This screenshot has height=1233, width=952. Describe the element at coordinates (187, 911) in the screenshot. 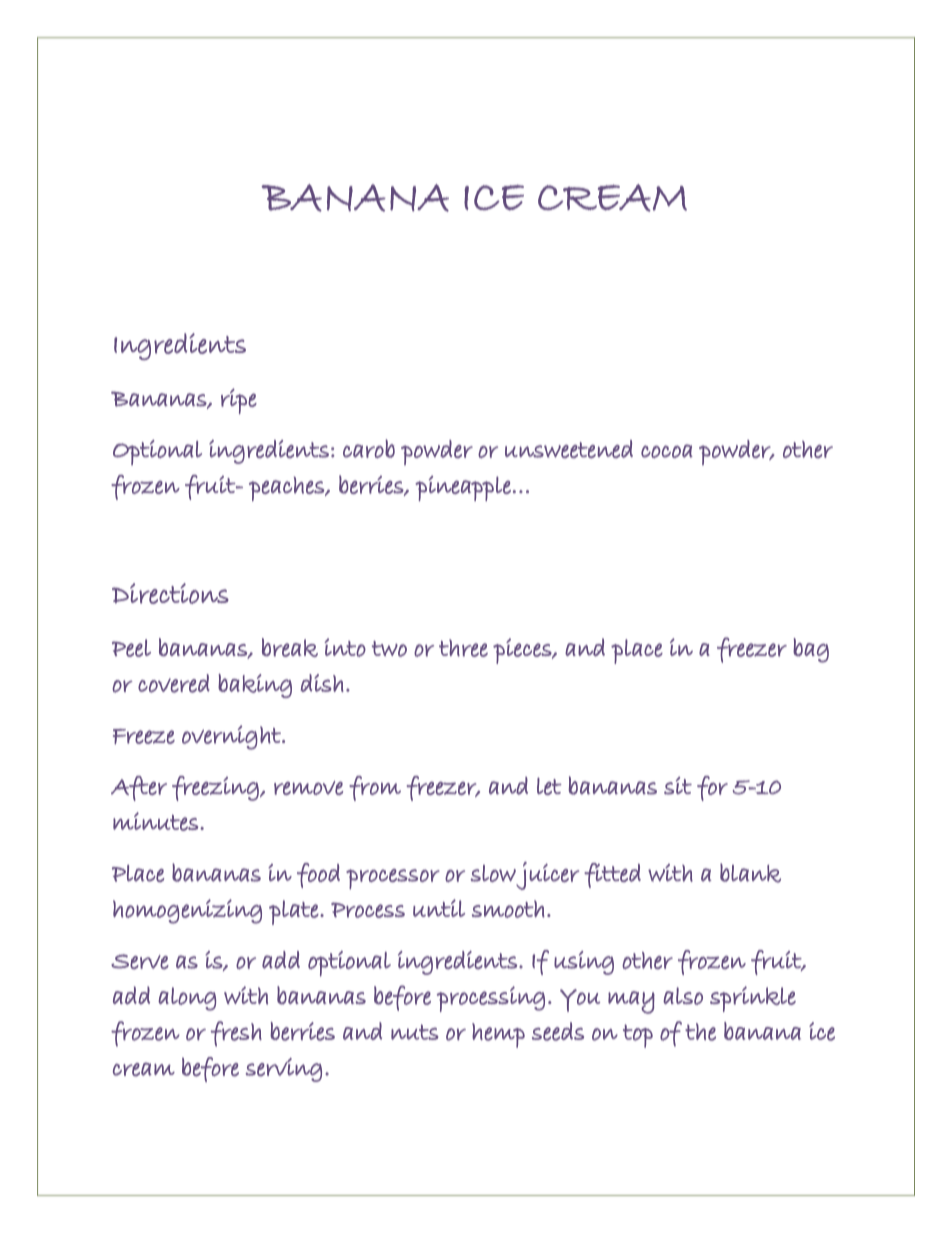

I see `homogenizing` at that location.
